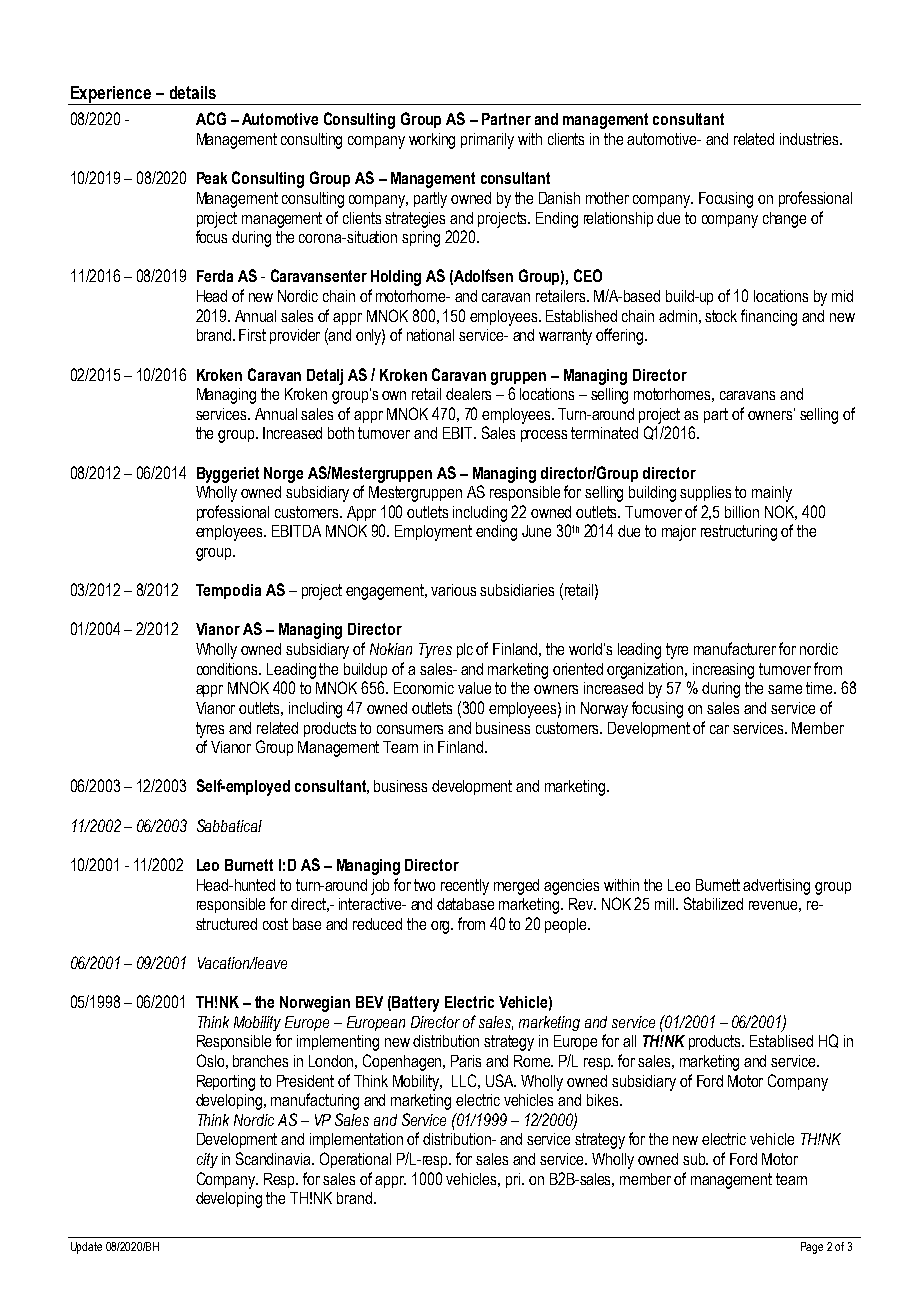 The width and height of the screenshot is (924, 1308). What do you see at coordinates (812, 1248) in the screenshot?
I see `Page` at bounding box center [812, 1248].
